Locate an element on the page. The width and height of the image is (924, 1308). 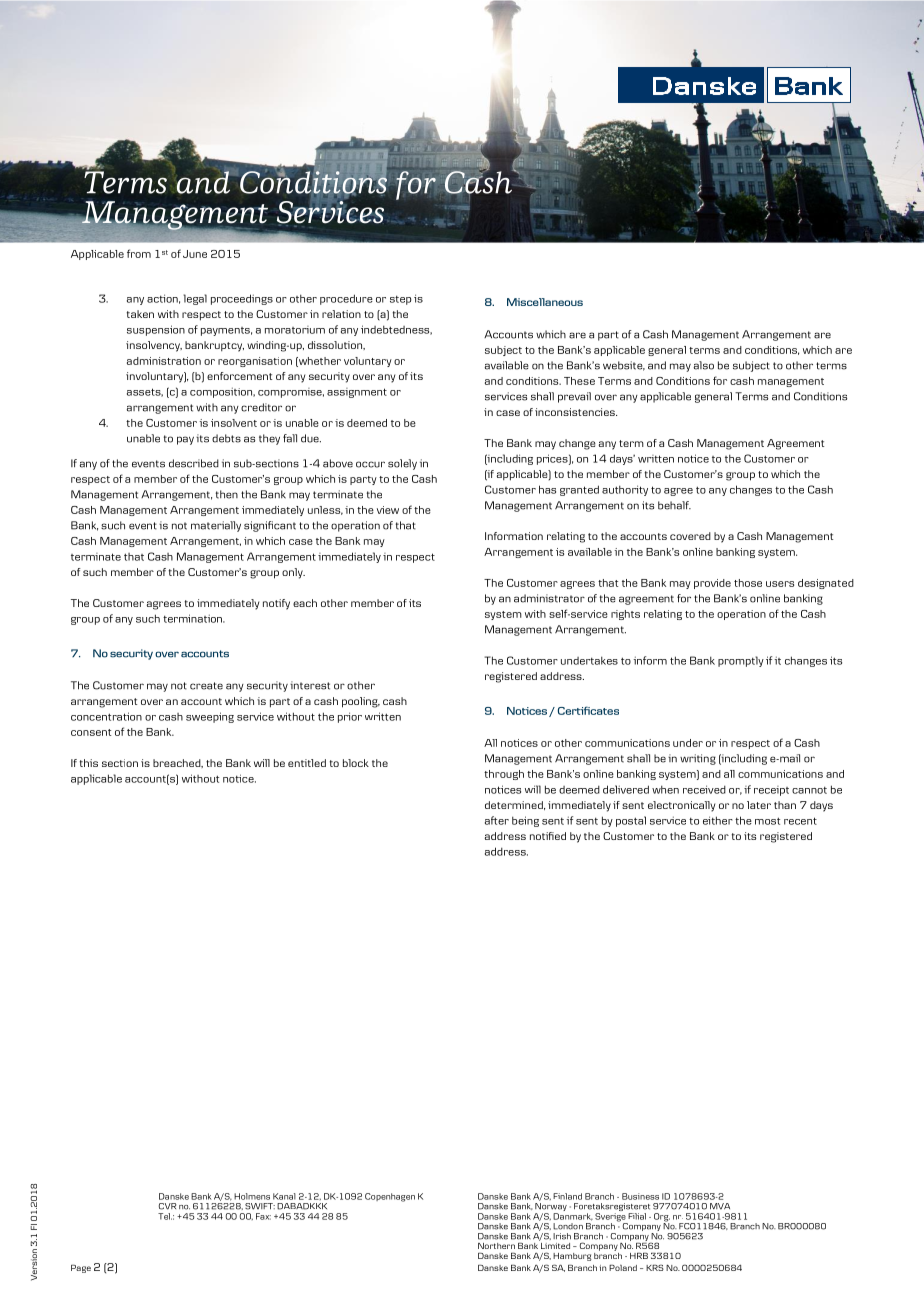
also is located at coordinates (704, 365).
